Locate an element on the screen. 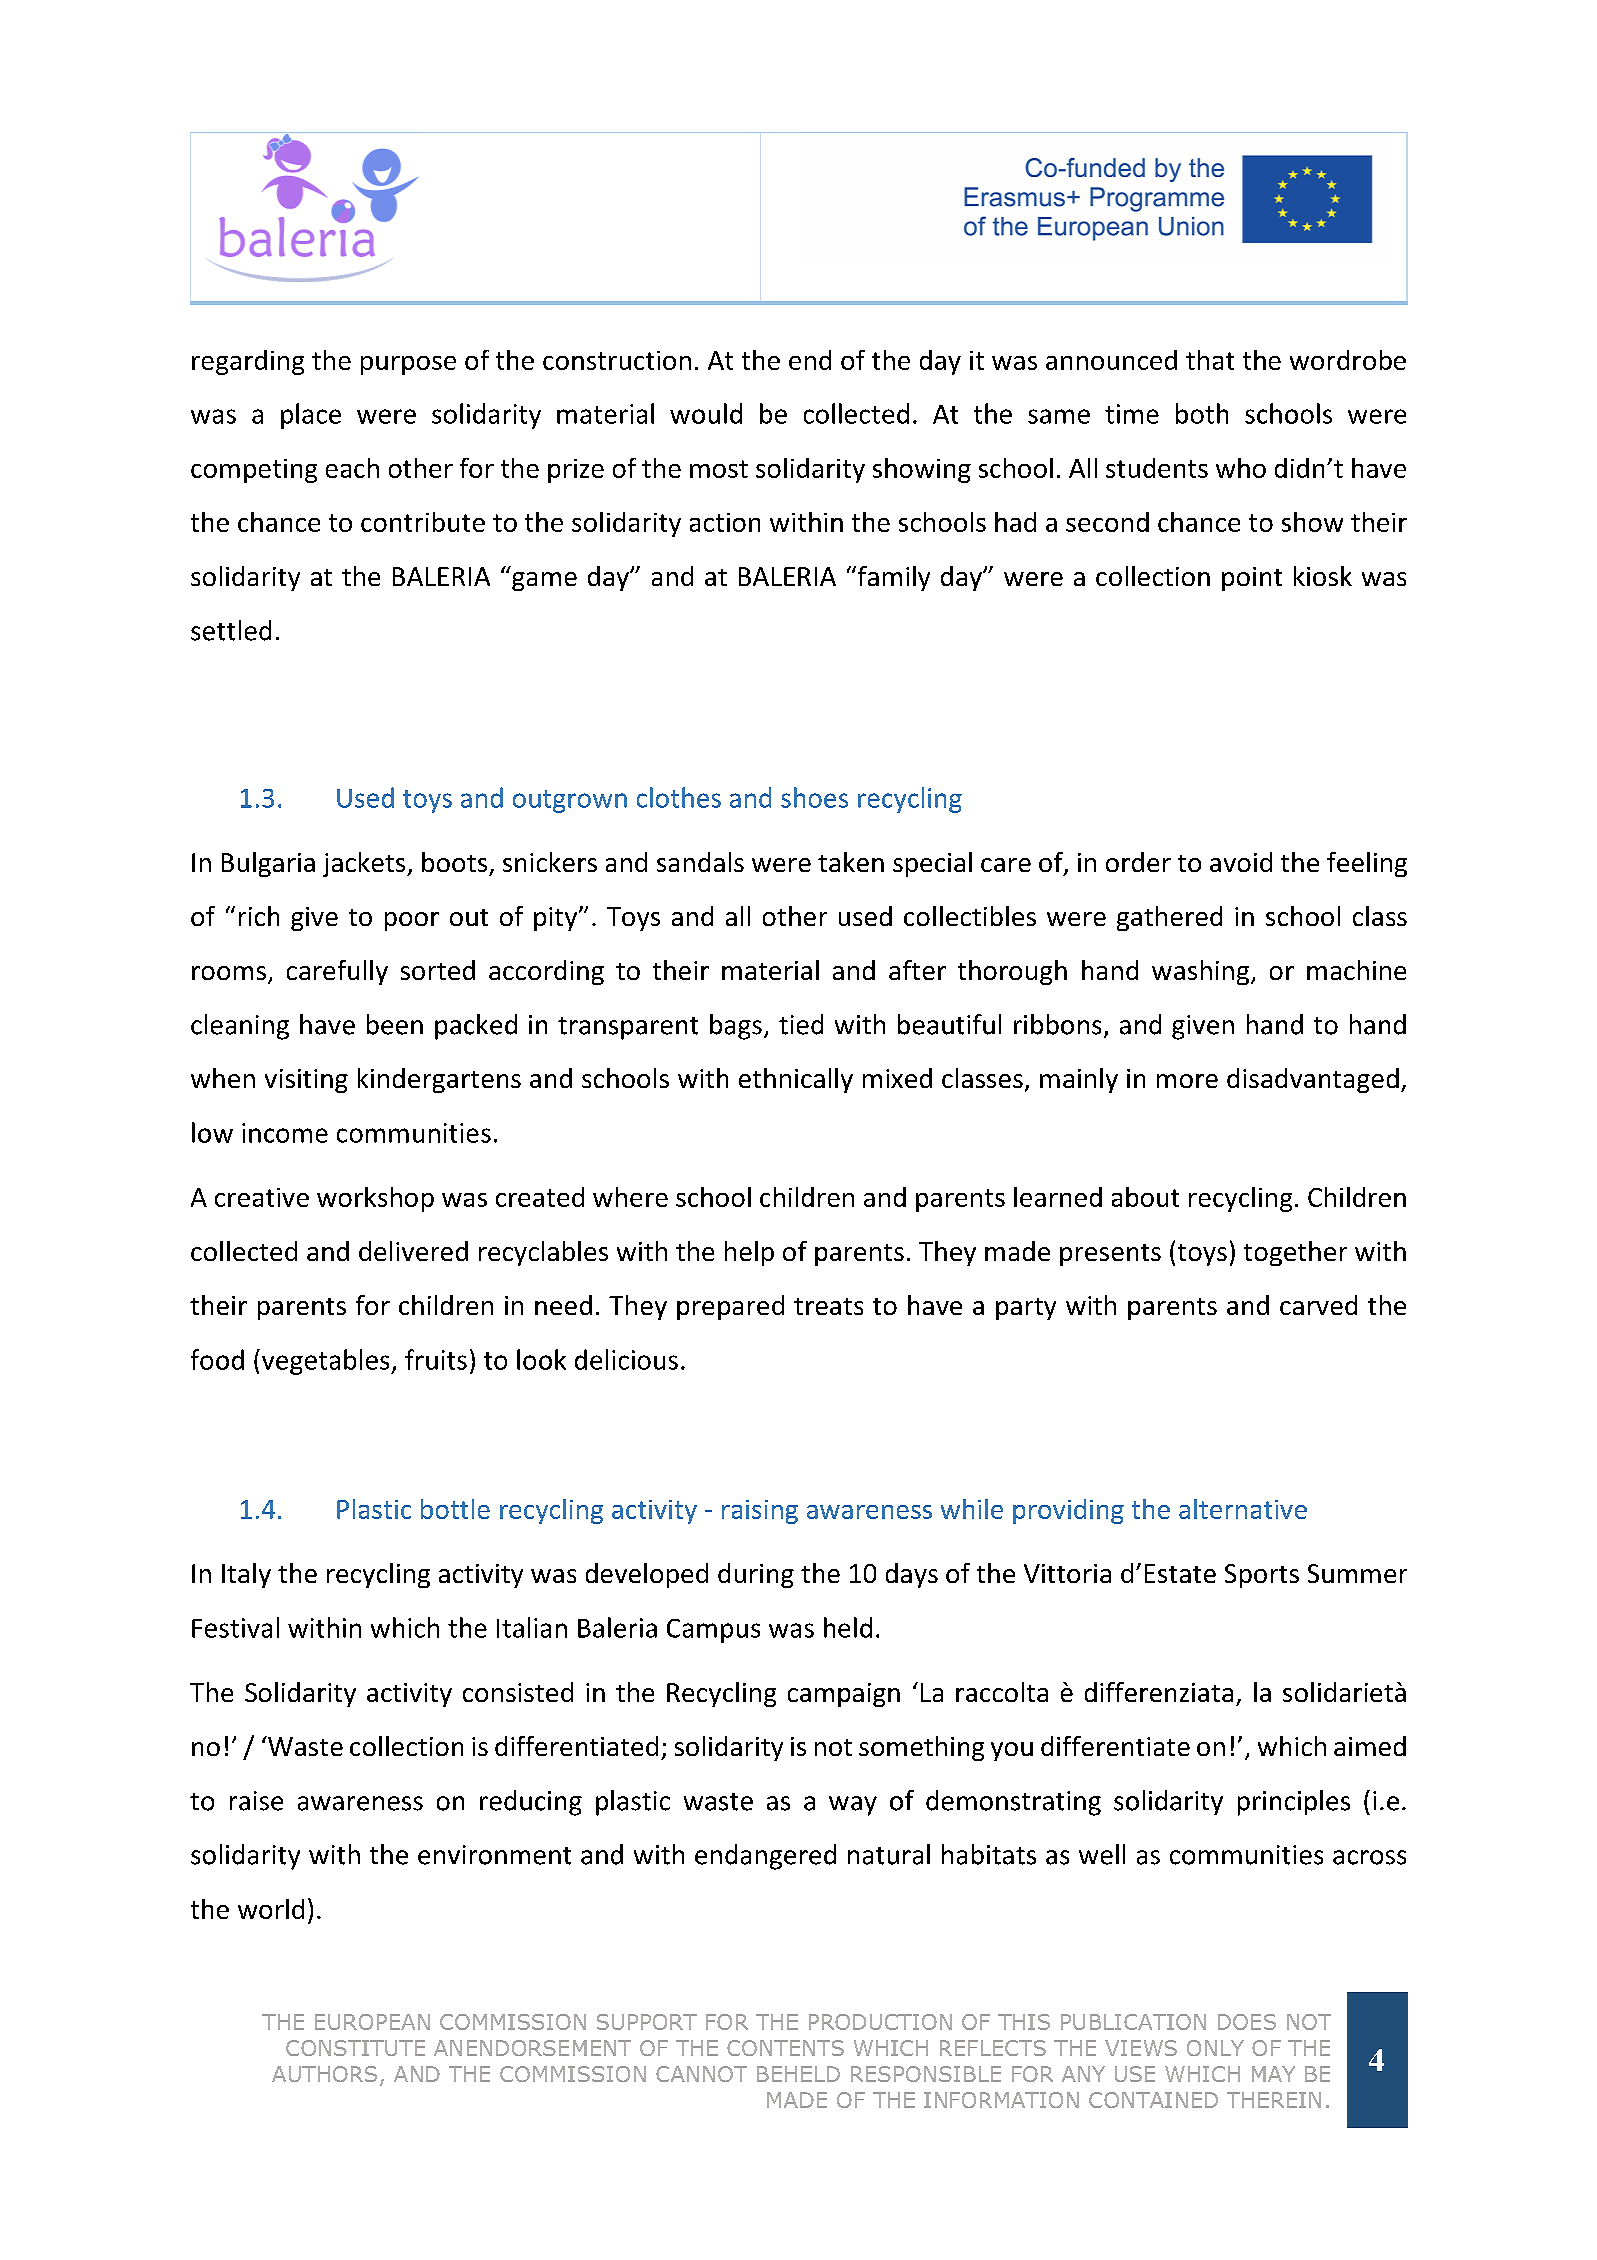 Image resolution: width=1597 pixels, height=2260 pixels. jackets is located at coordinates (365, 864).
